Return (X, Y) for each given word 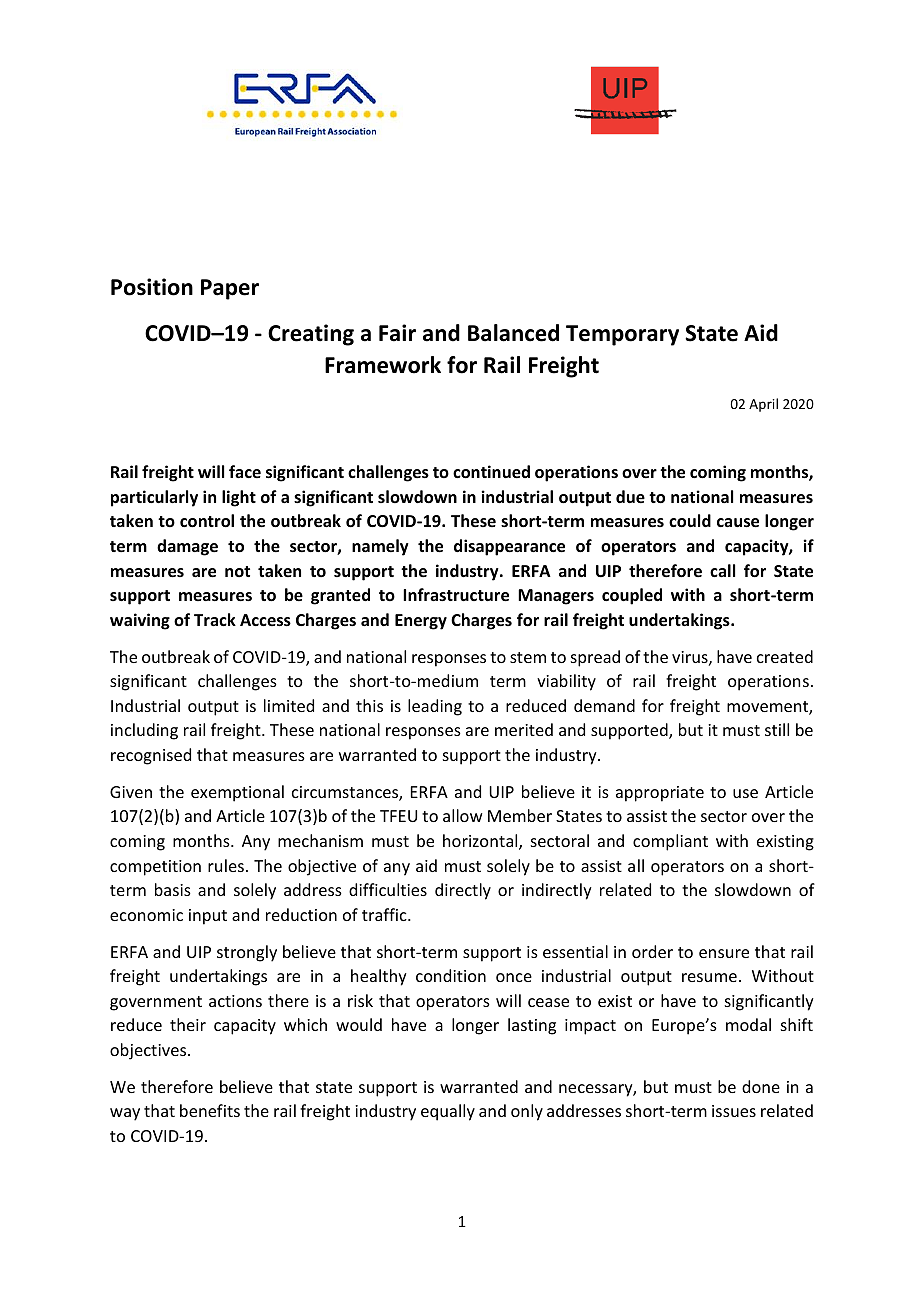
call (722, 570)
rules (226, 865)
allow (463, 815)
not (237, 571)
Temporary (622, 335)
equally (448, 1112)
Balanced (513, 333)
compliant (670, 842)
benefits (210, 1110)
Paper (230, 289)
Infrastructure (456, 595)
